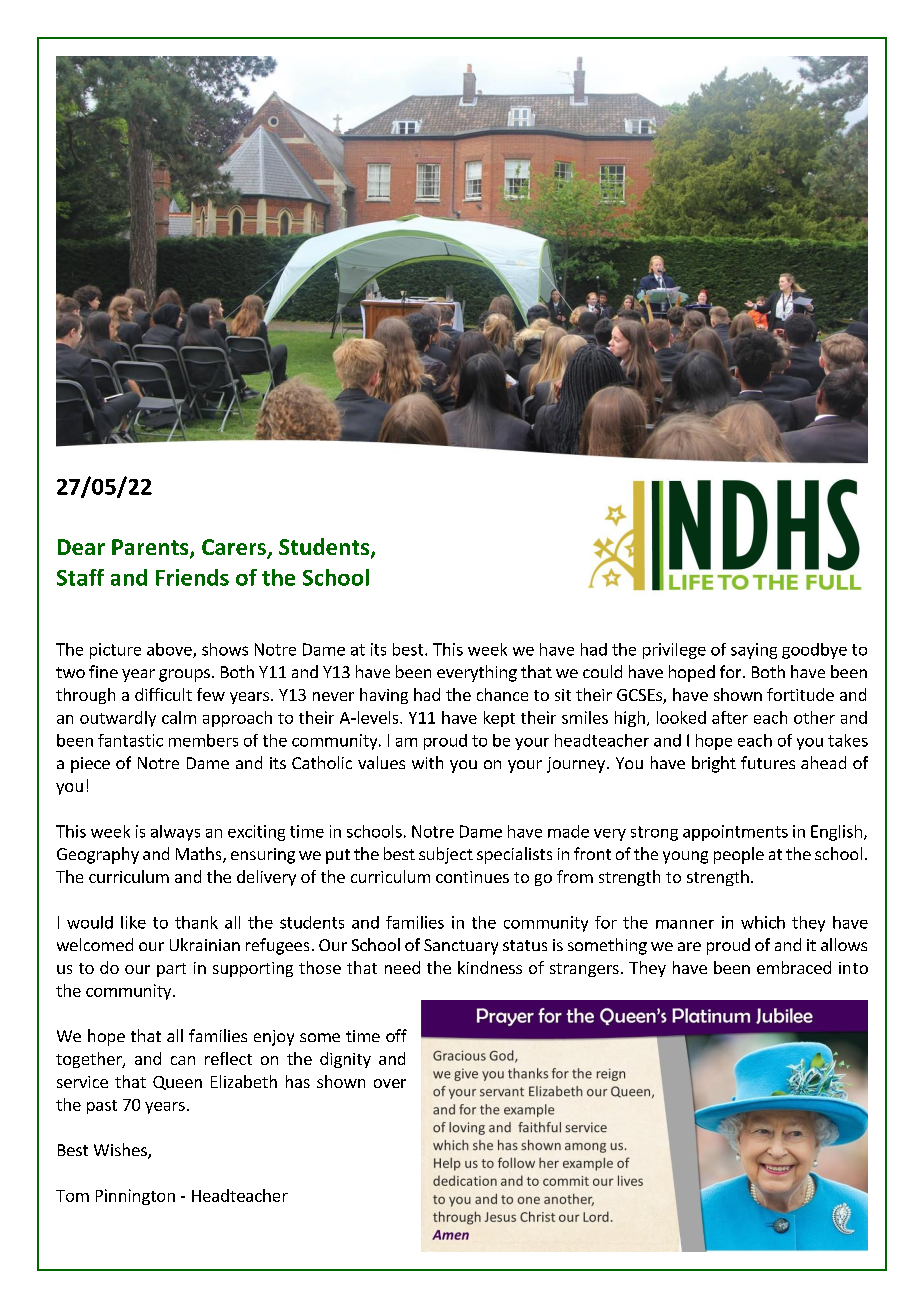  I want to click on embraced, so click(794, 967).
